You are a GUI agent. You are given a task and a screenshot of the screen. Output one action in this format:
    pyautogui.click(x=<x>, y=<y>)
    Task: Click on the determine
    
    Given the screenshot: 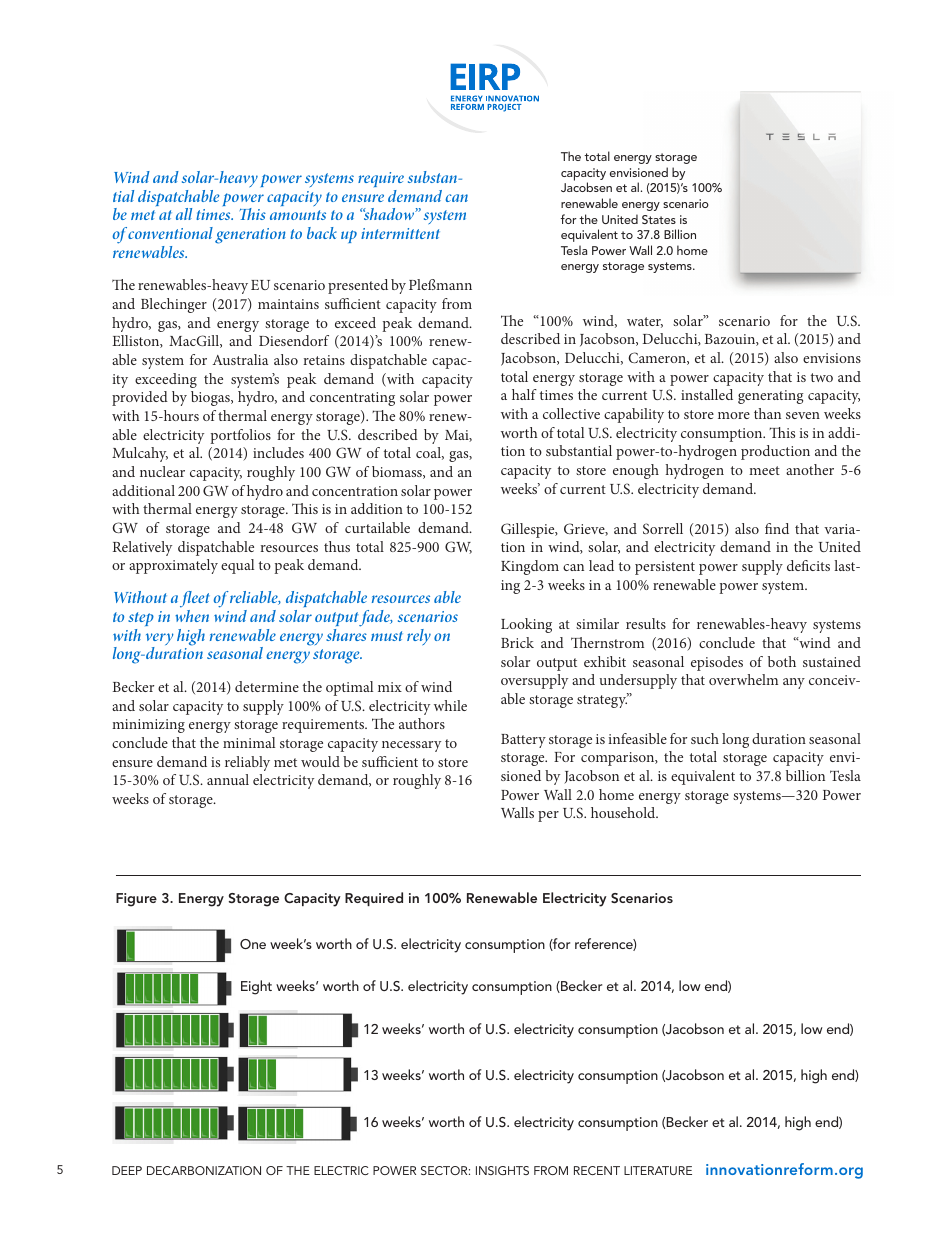 What is the action you would take?
    pyautogui.click(x=267, y=686)
